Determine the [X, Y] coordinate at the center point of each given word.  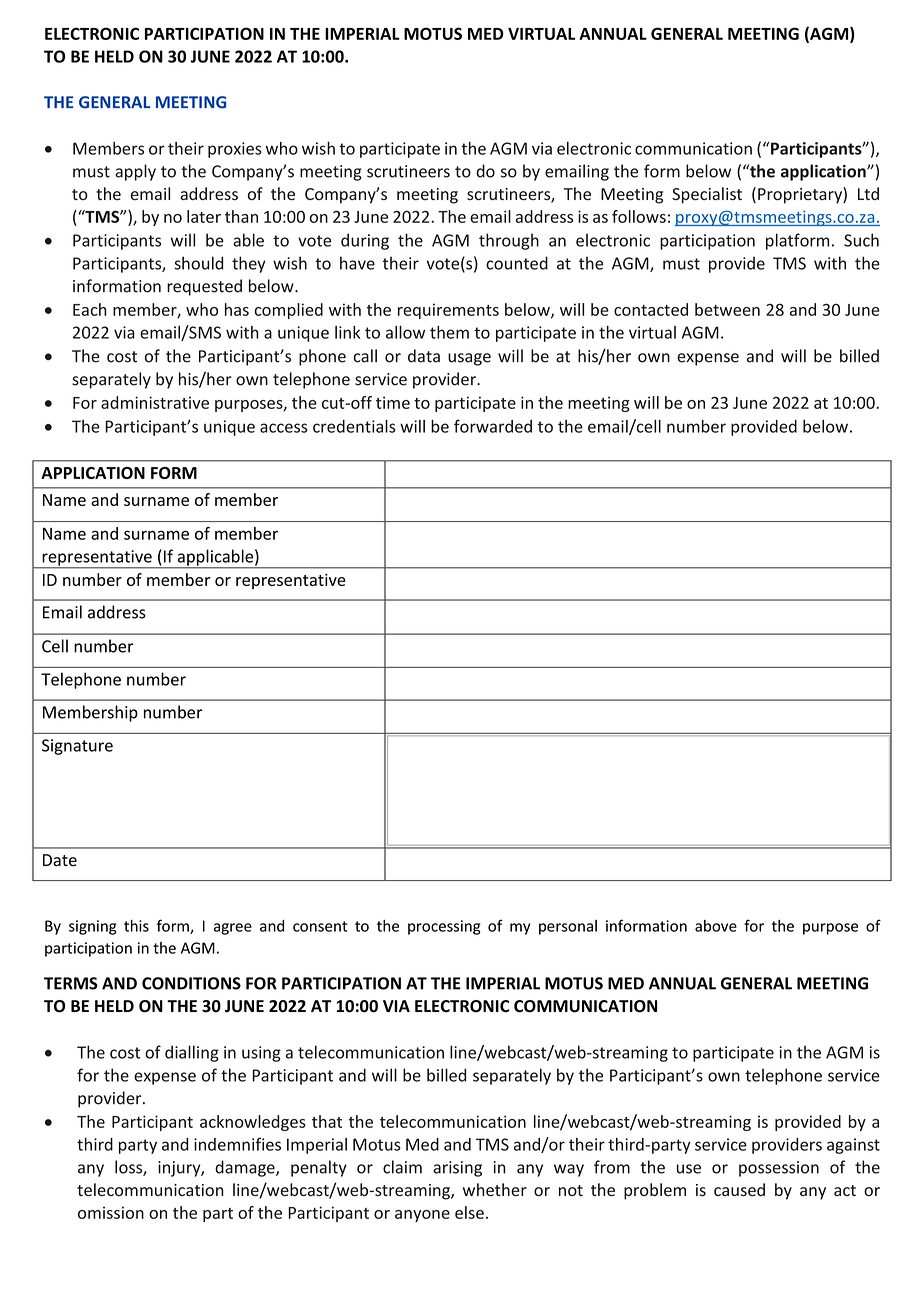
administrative [155, 402]
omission [111, 1212]
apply [135, 172]
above [716, 926]
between [727, 309]
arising [457, 1169]
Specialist [707, 195]
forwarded [493, 426]
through [509, 241]
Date [60, 860]
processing [444, 927]
